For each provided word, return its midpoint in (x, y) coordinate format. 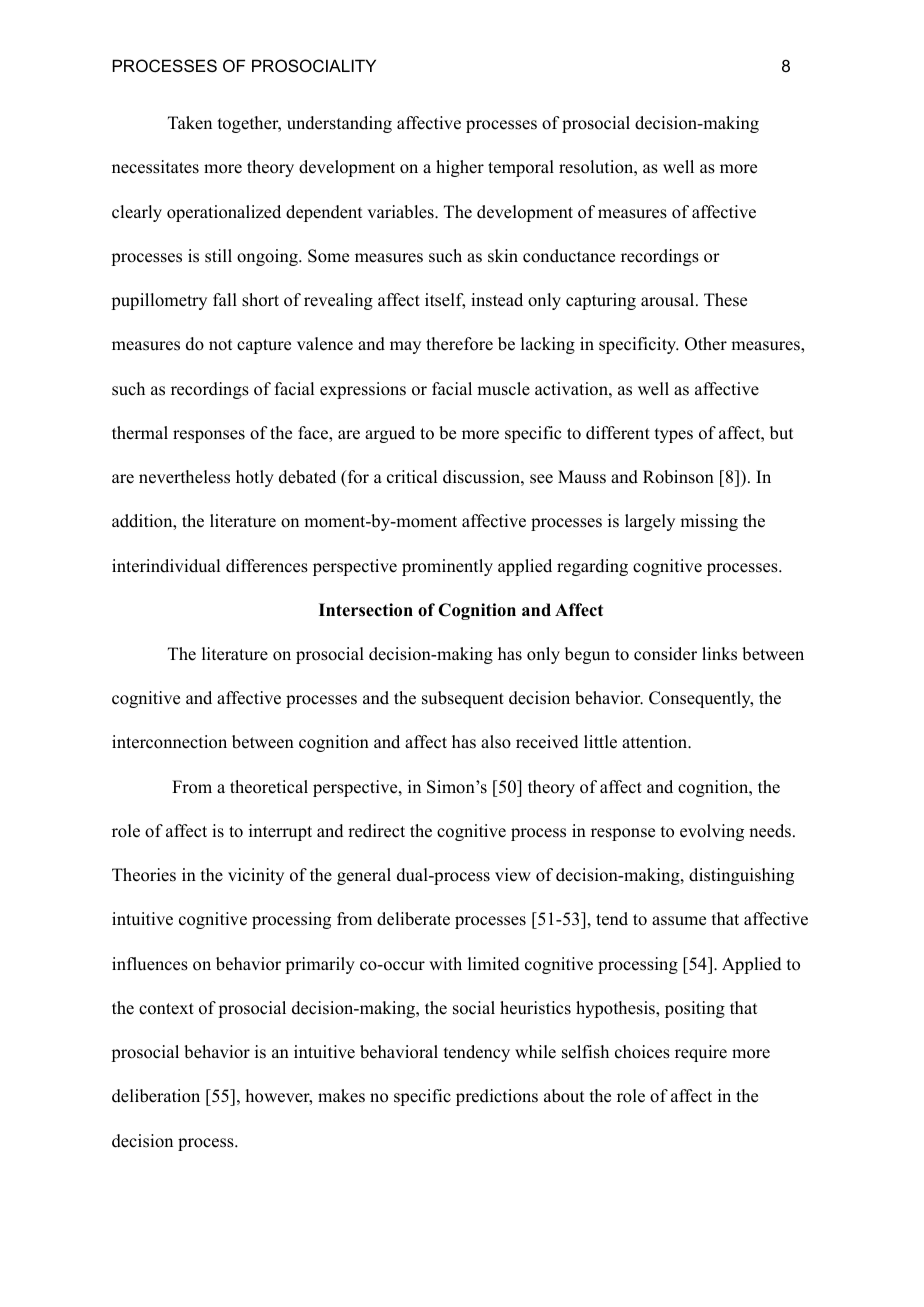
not (220, 345)
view (513, 875)
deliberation (156, 1096)
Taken (190, 123)
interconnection (169, 742)
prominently (447, 567)
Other (706, 344)
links (719, 654)
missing (709, 522)
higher (460, 168)
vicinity (256, 876)
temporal (521, 168)
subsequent (463, 699)
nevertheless (184, 477)
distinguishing (741, 876)
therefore (459, 344)
